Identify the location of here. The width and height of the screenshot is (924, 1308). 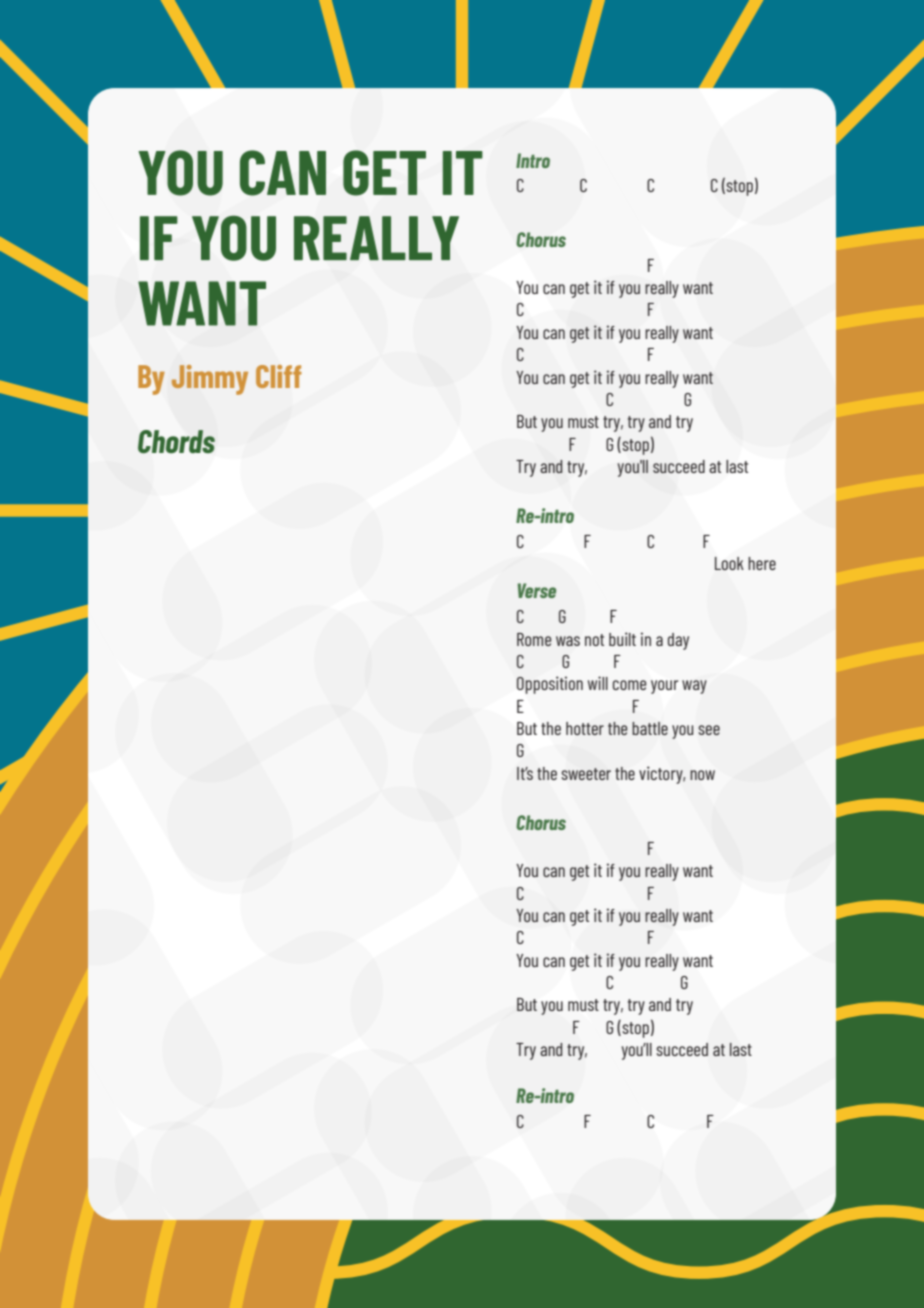
(762, 563).
